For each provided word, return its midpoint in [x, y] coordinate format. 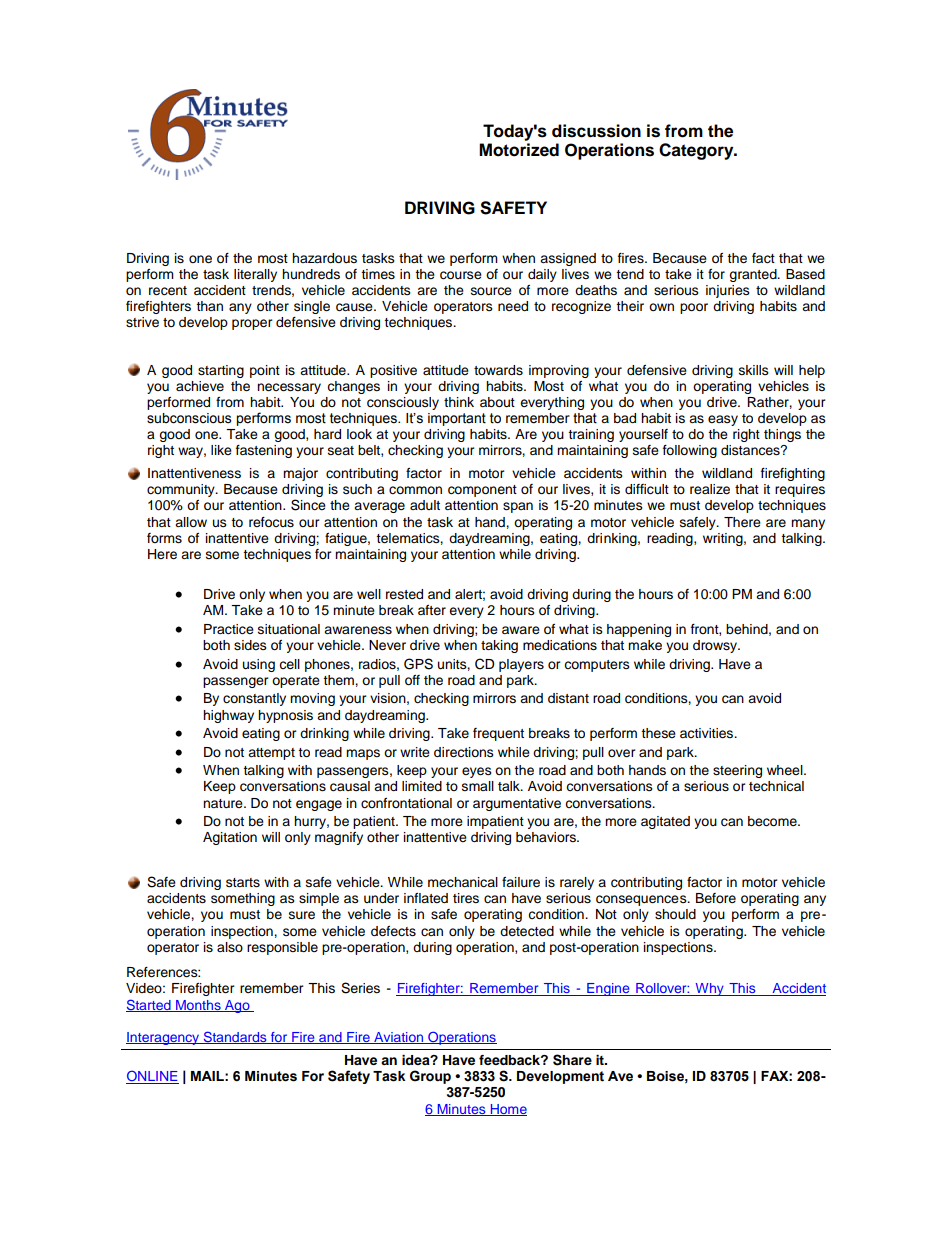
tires [466, 898]
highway [228, 716]
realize [710, 489]
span [518, 507]
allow [191, 522]
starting [221, 371]
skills [754, 370]
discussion [596, 131]
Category [697, 151]
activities [708, 733]
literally [255, 275]
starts [243, 883]
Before [716, 898]
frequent [498, 734]
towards [498, 370]
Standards [235, 1037]
